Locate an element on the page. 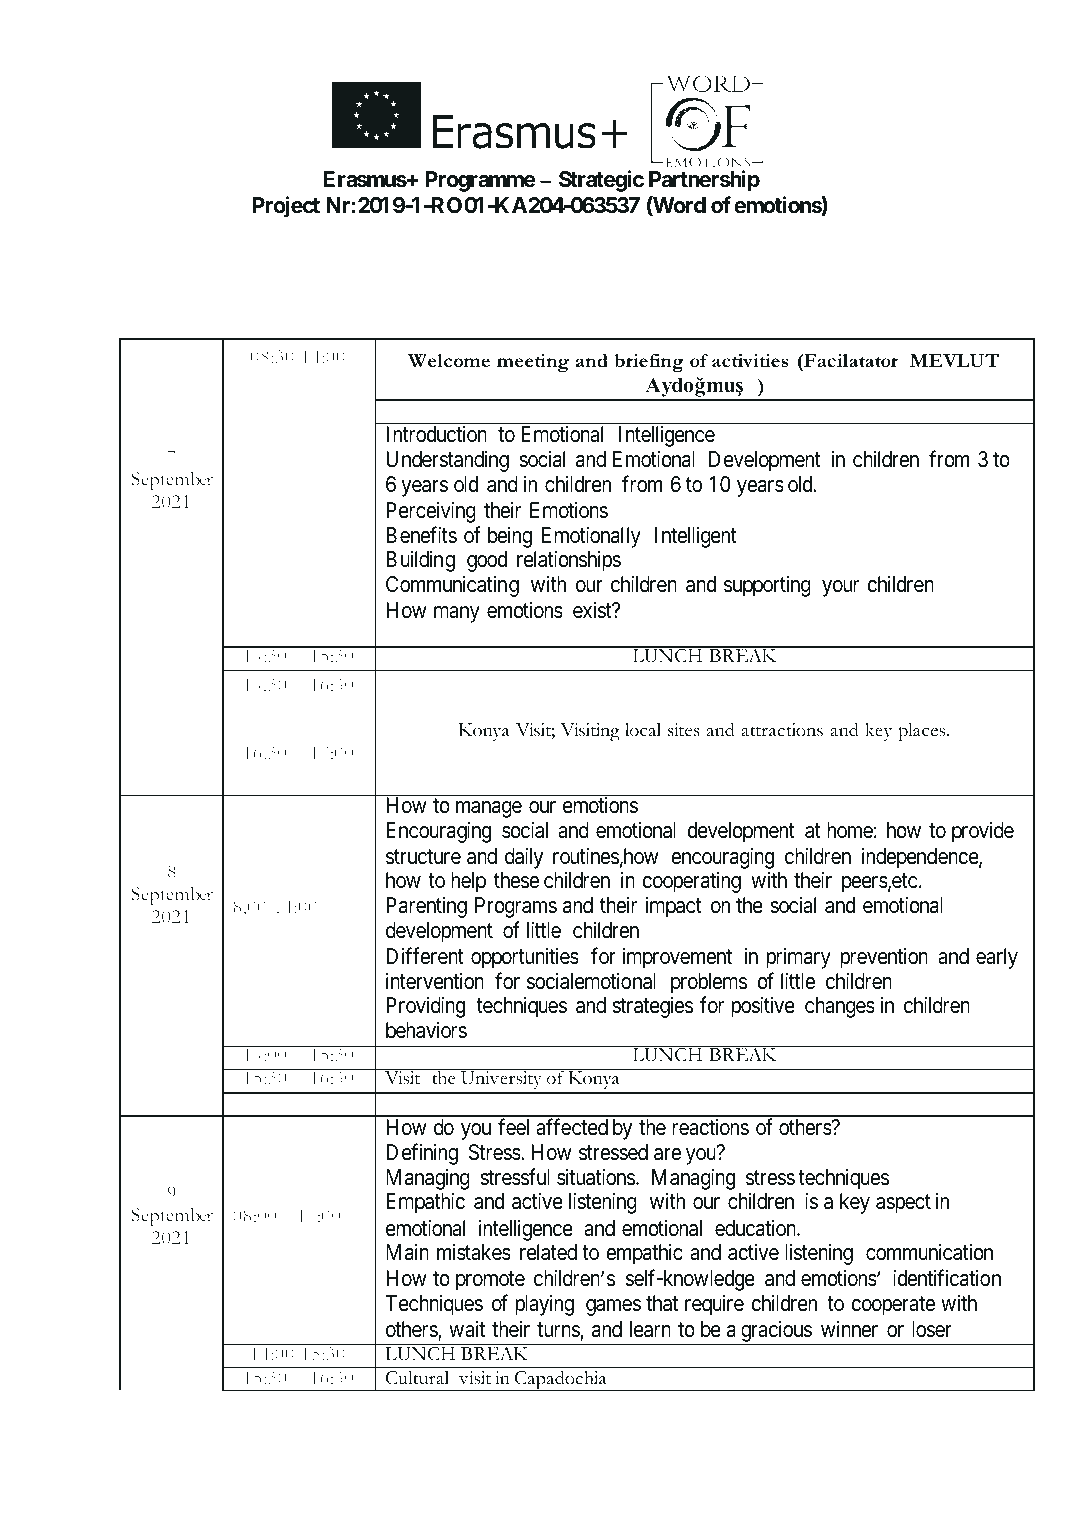 Image resolution: width=1080 pixels, height=1528 pixels. Project is located at coordinates (286, 207).
